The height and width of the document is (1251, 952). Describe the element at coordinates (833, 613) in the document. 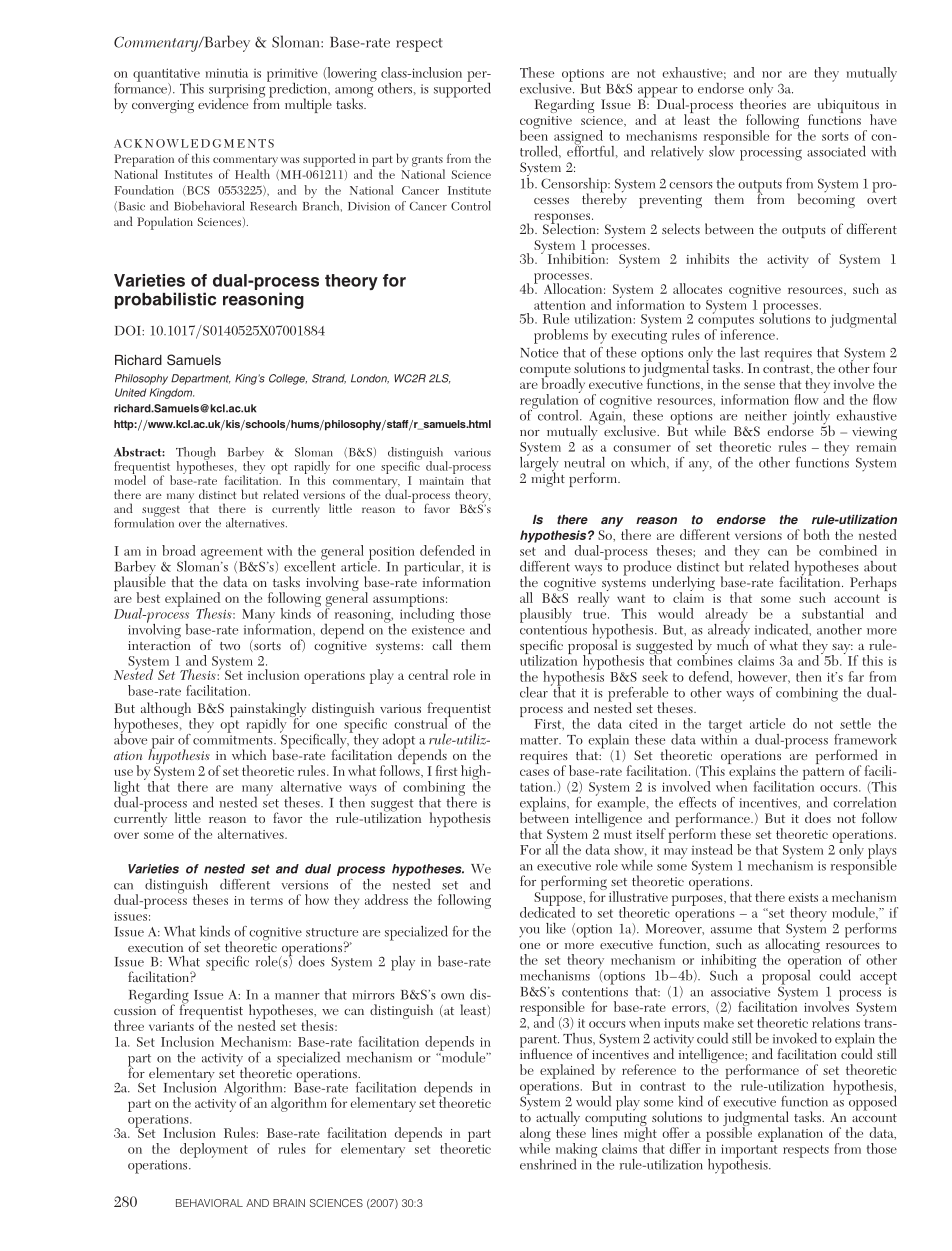

I see `substantial` at that location.
